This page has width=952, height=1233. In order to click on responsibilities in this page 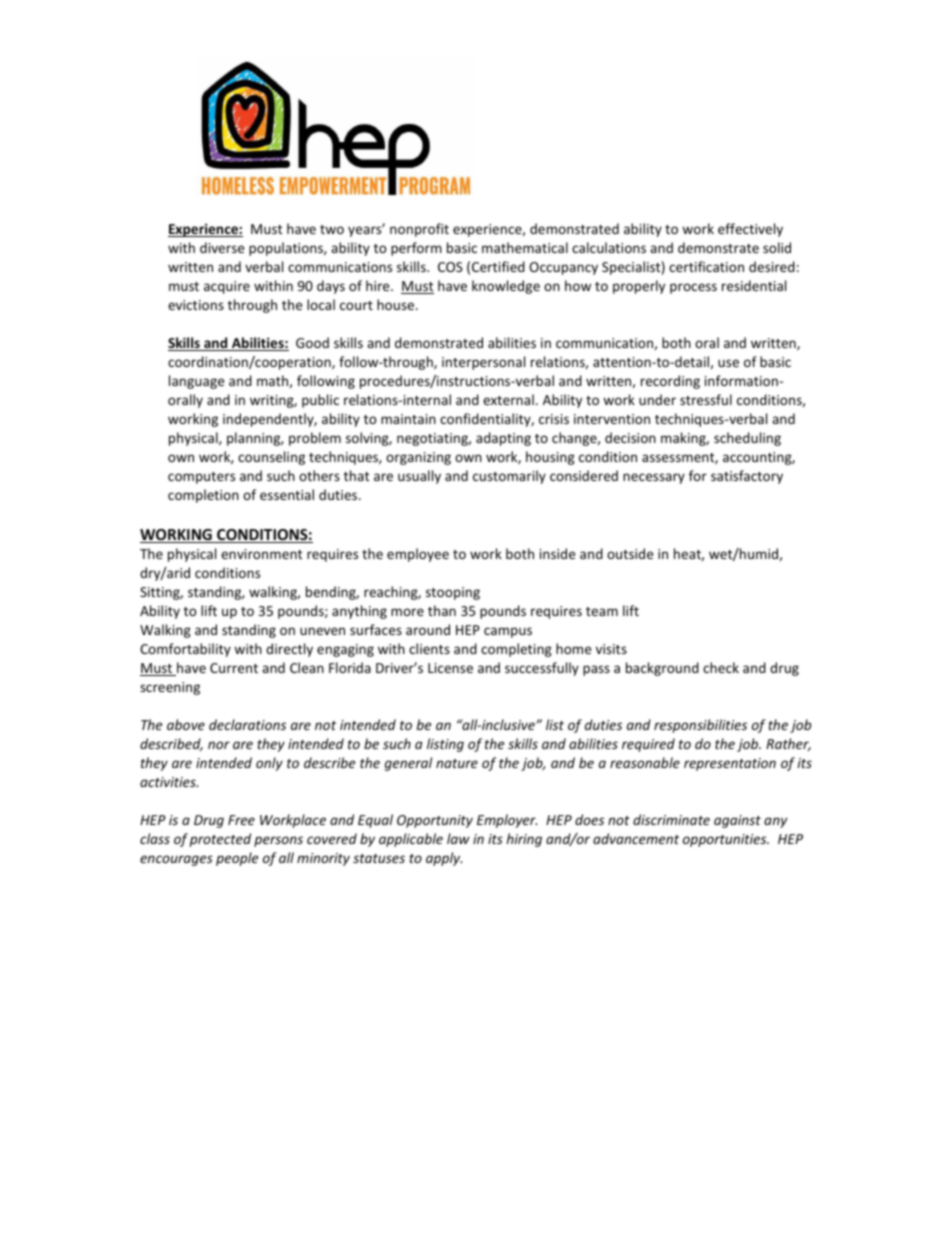, I will do `click(700, 726)`.
